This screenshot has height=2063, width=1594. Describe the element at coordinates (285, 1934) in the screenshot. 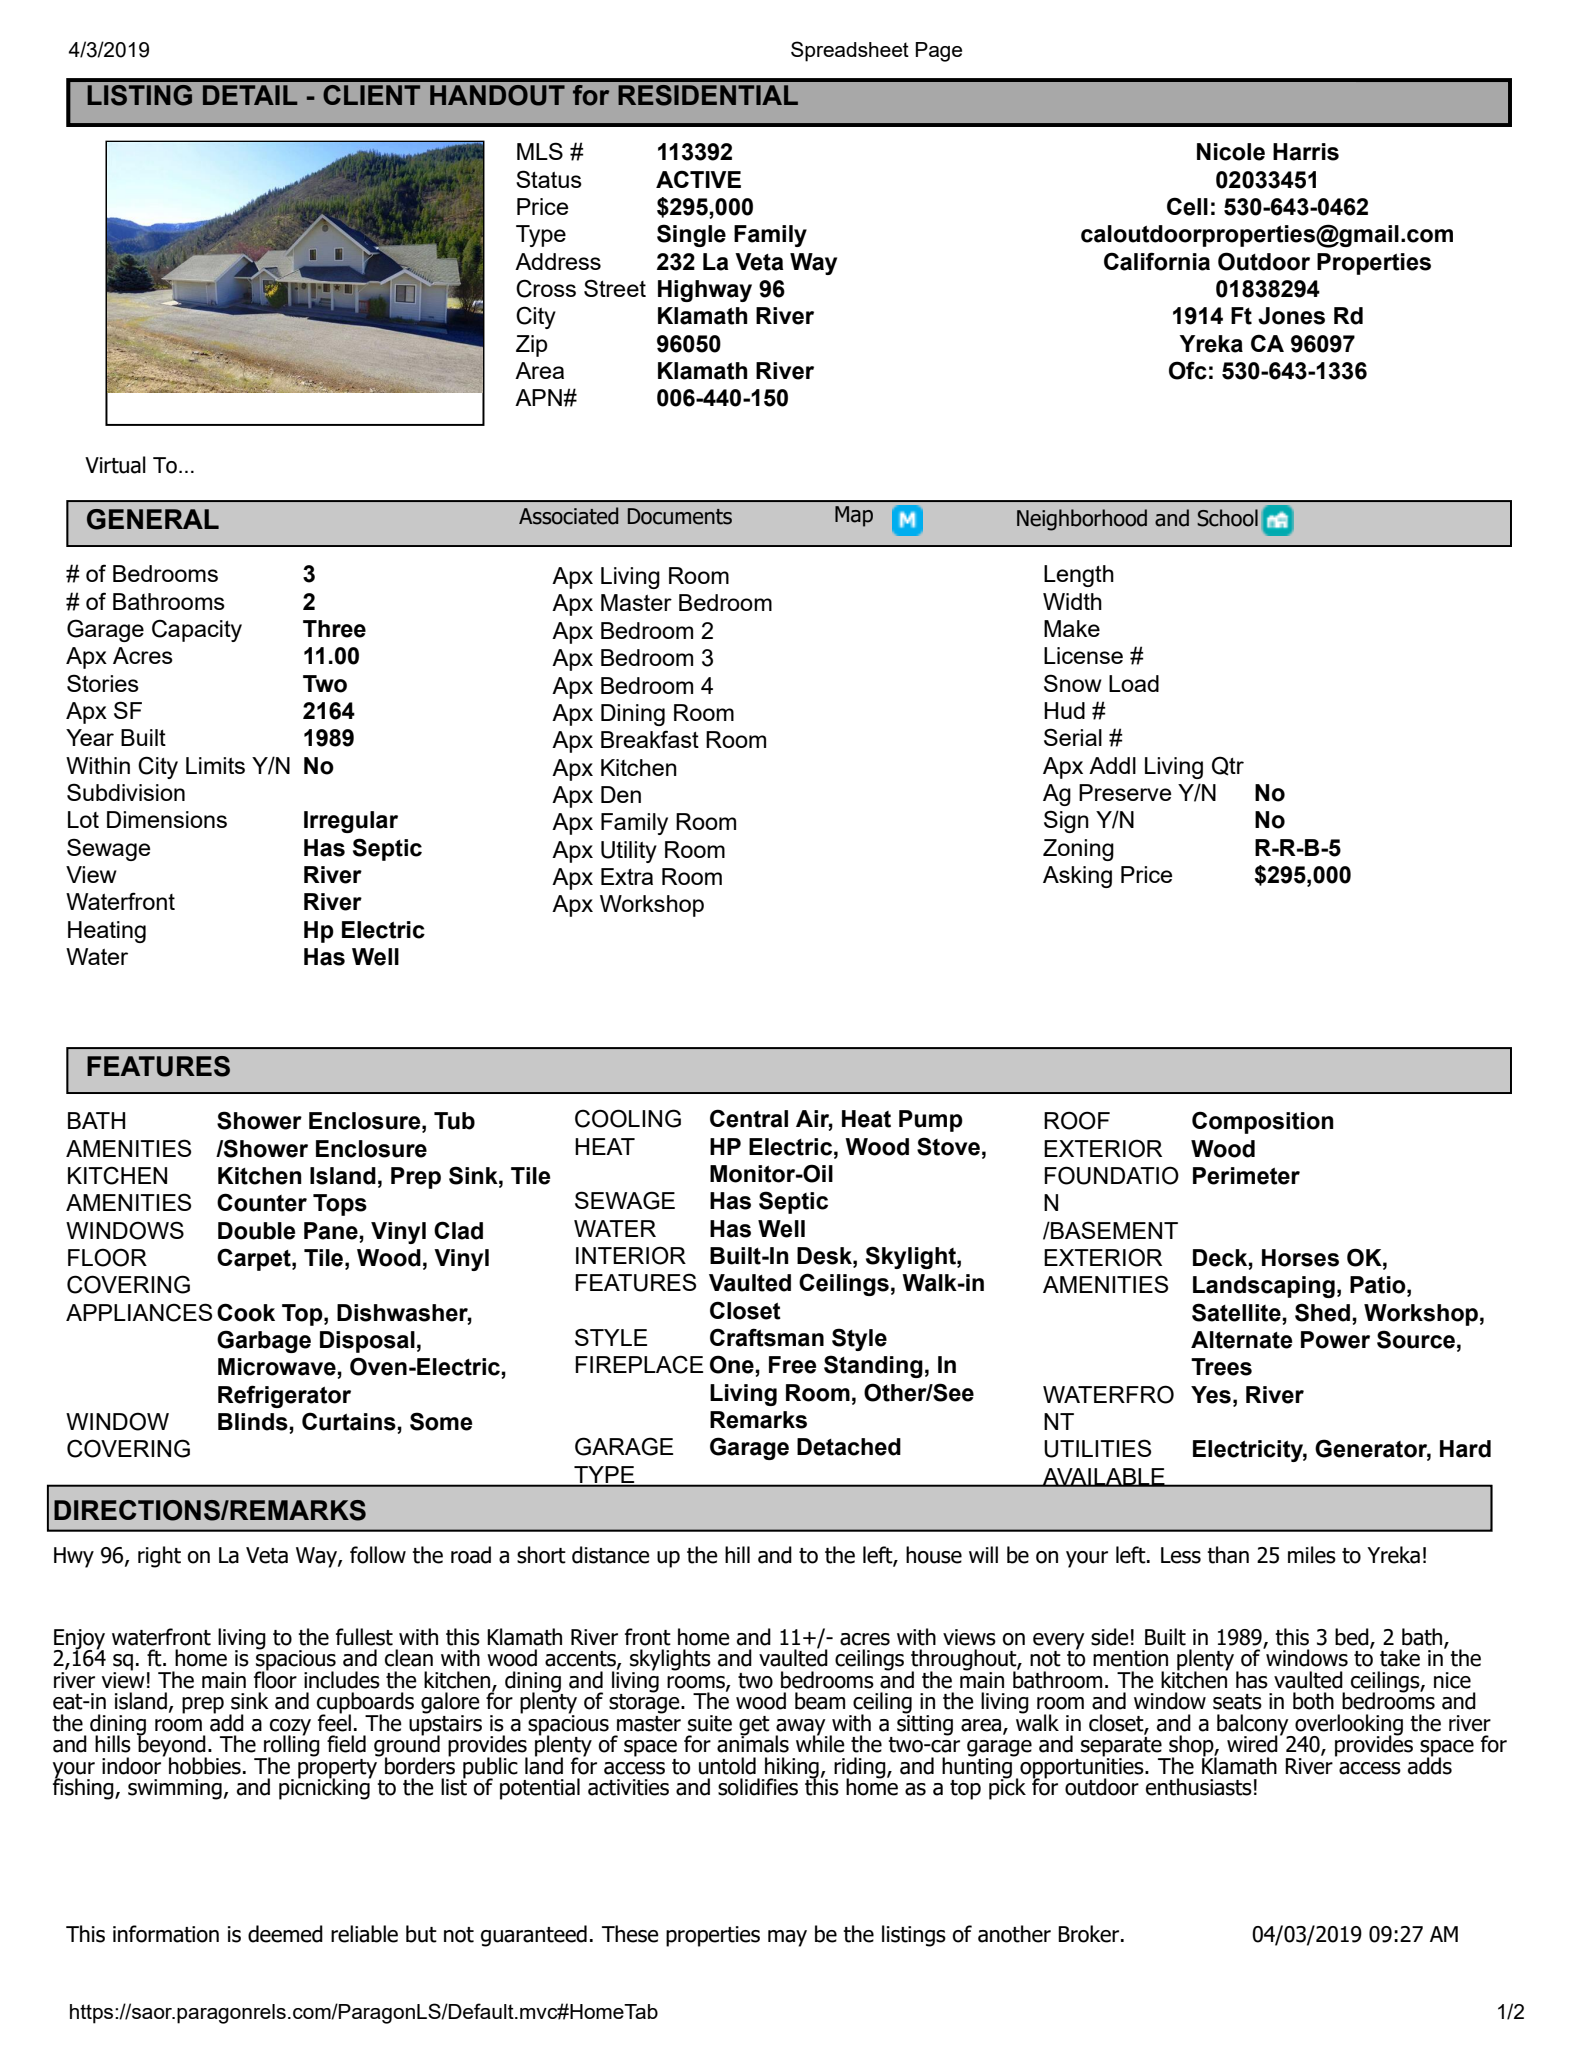

I see `deemed` at that location.
